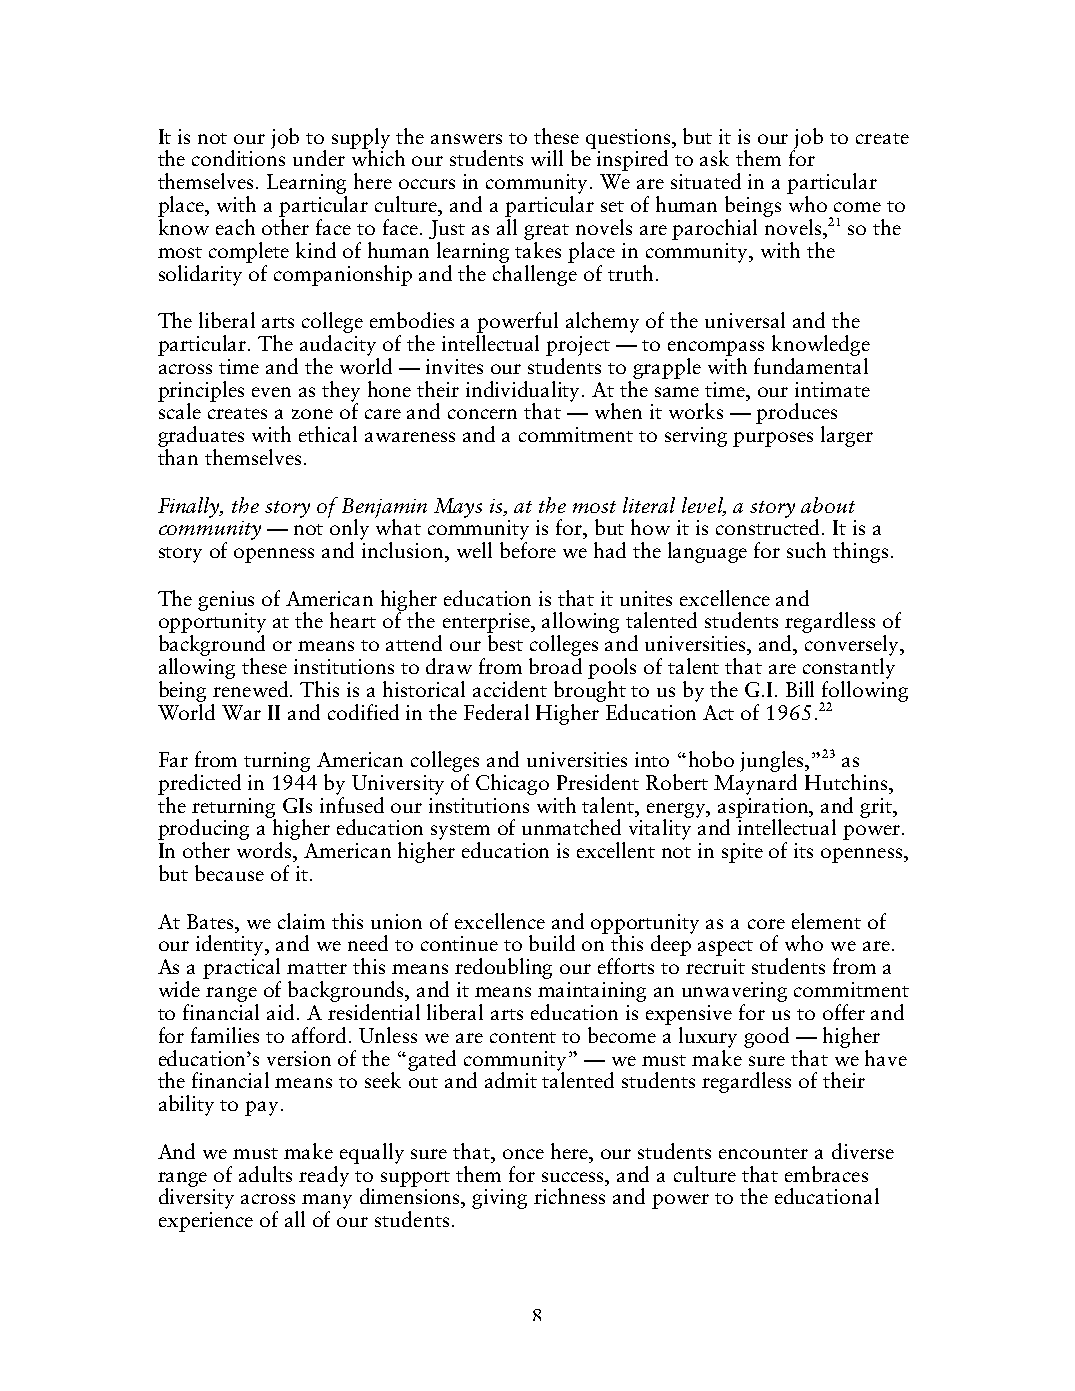 The image size is (1075, 1391). Describe the element at coordinates (571, 827) in the image. I see `unmatched` at that location.
